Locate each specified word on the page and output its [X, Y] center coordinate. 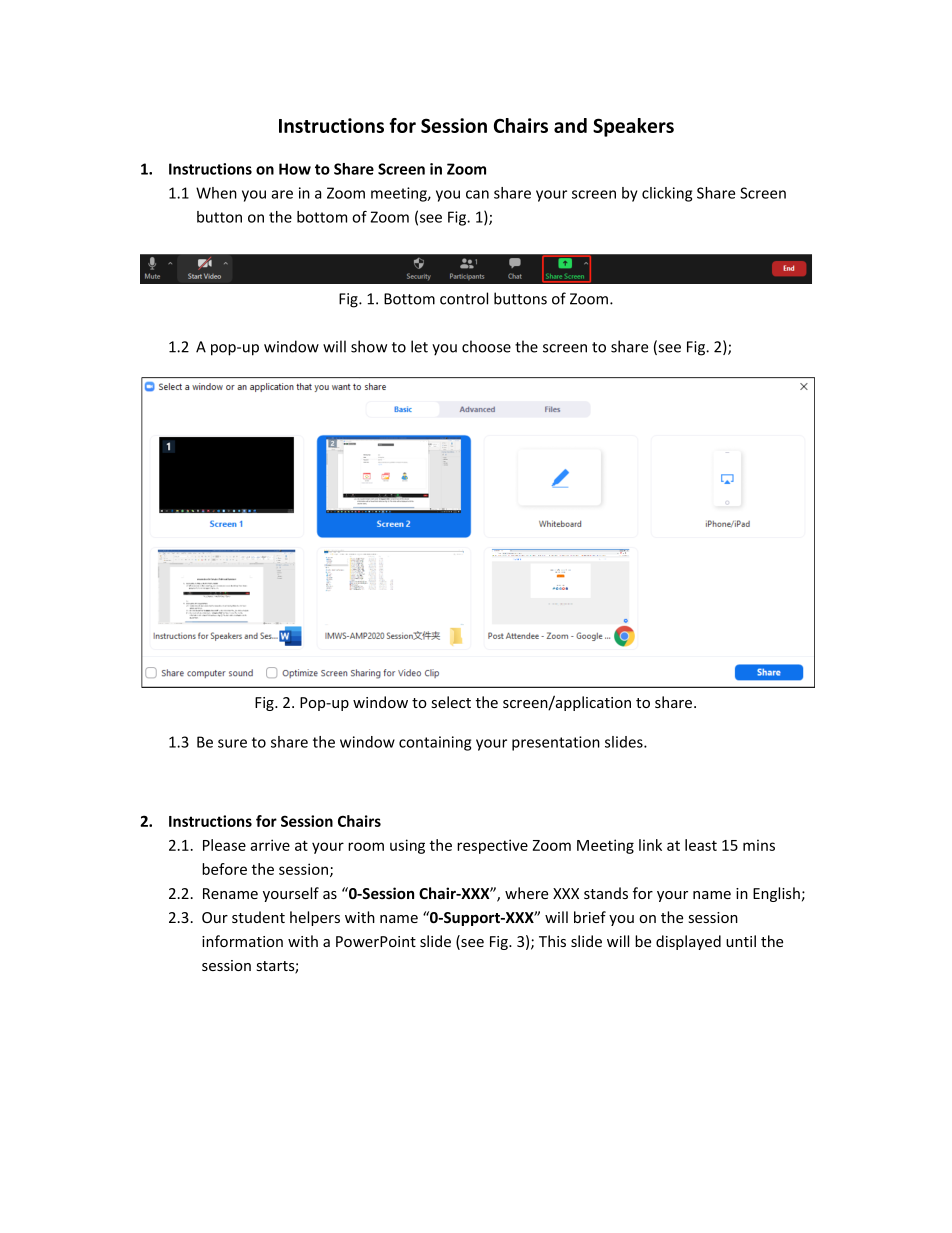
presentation [556, 743]
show [369, 346]
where [526, 893]
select [451, 702]
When [216, 193]
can [477, 194]
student [258, 917]
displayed [688, 942]
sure [232, 743]
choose [486, 346]
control [464, 298]
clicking [667, 194]
